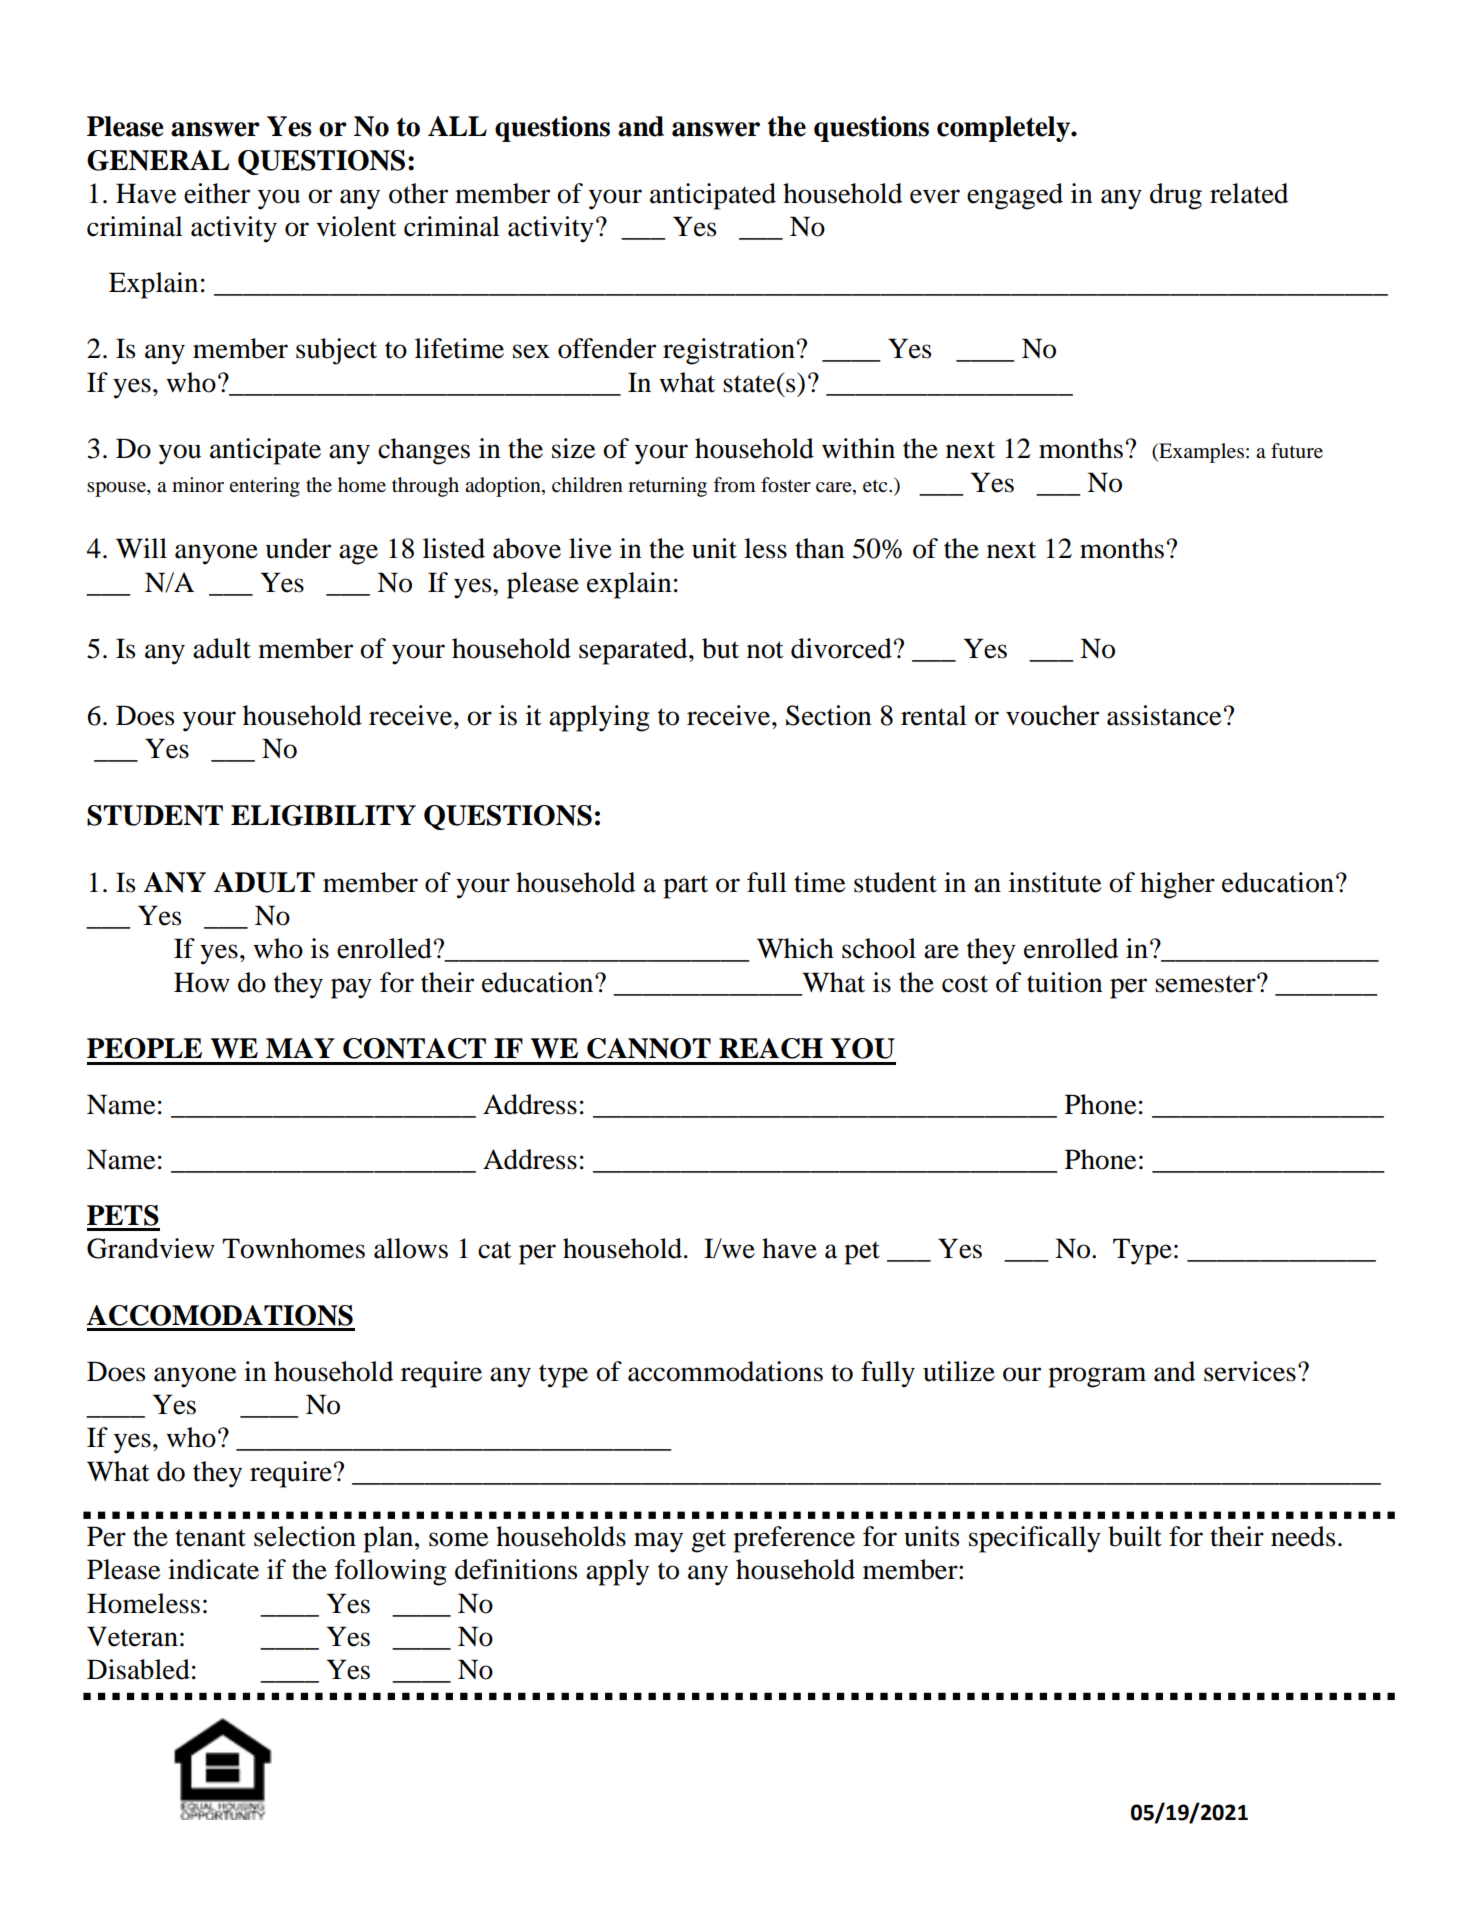 Image resolution: width=1478 pixels, height=1913 pixels. What do you see at coordinates (1065, 982) in the screenshot?
I see `tuition` at bounding box center [1065, 982].
